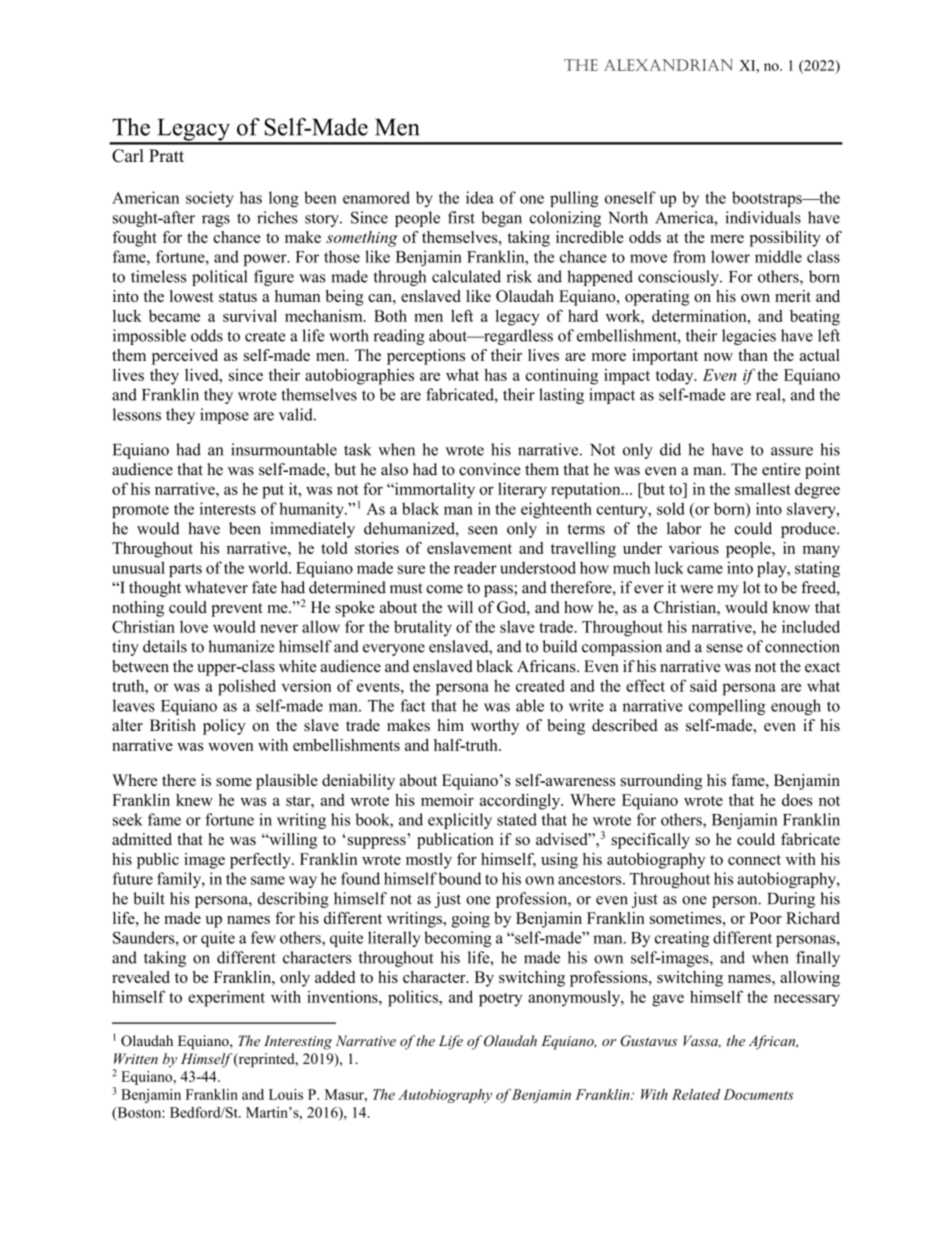 Image resolution: width=952 pixels, height=1233 pixels. I want to click on lot, so click(751, 587).
